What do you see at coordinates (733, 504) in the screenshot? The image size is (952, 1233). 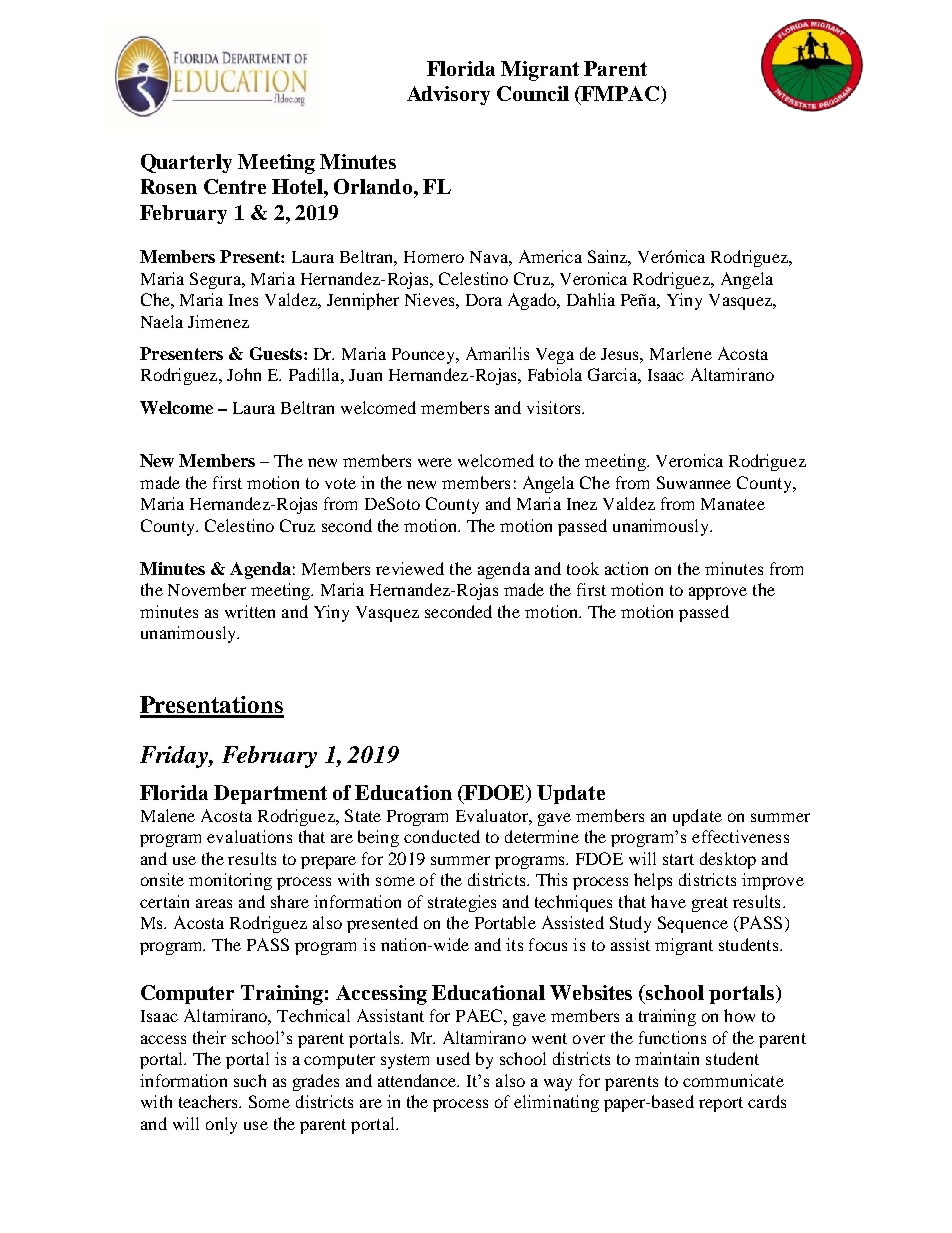 I see `Manatee` at bounding box center [733, 504].
